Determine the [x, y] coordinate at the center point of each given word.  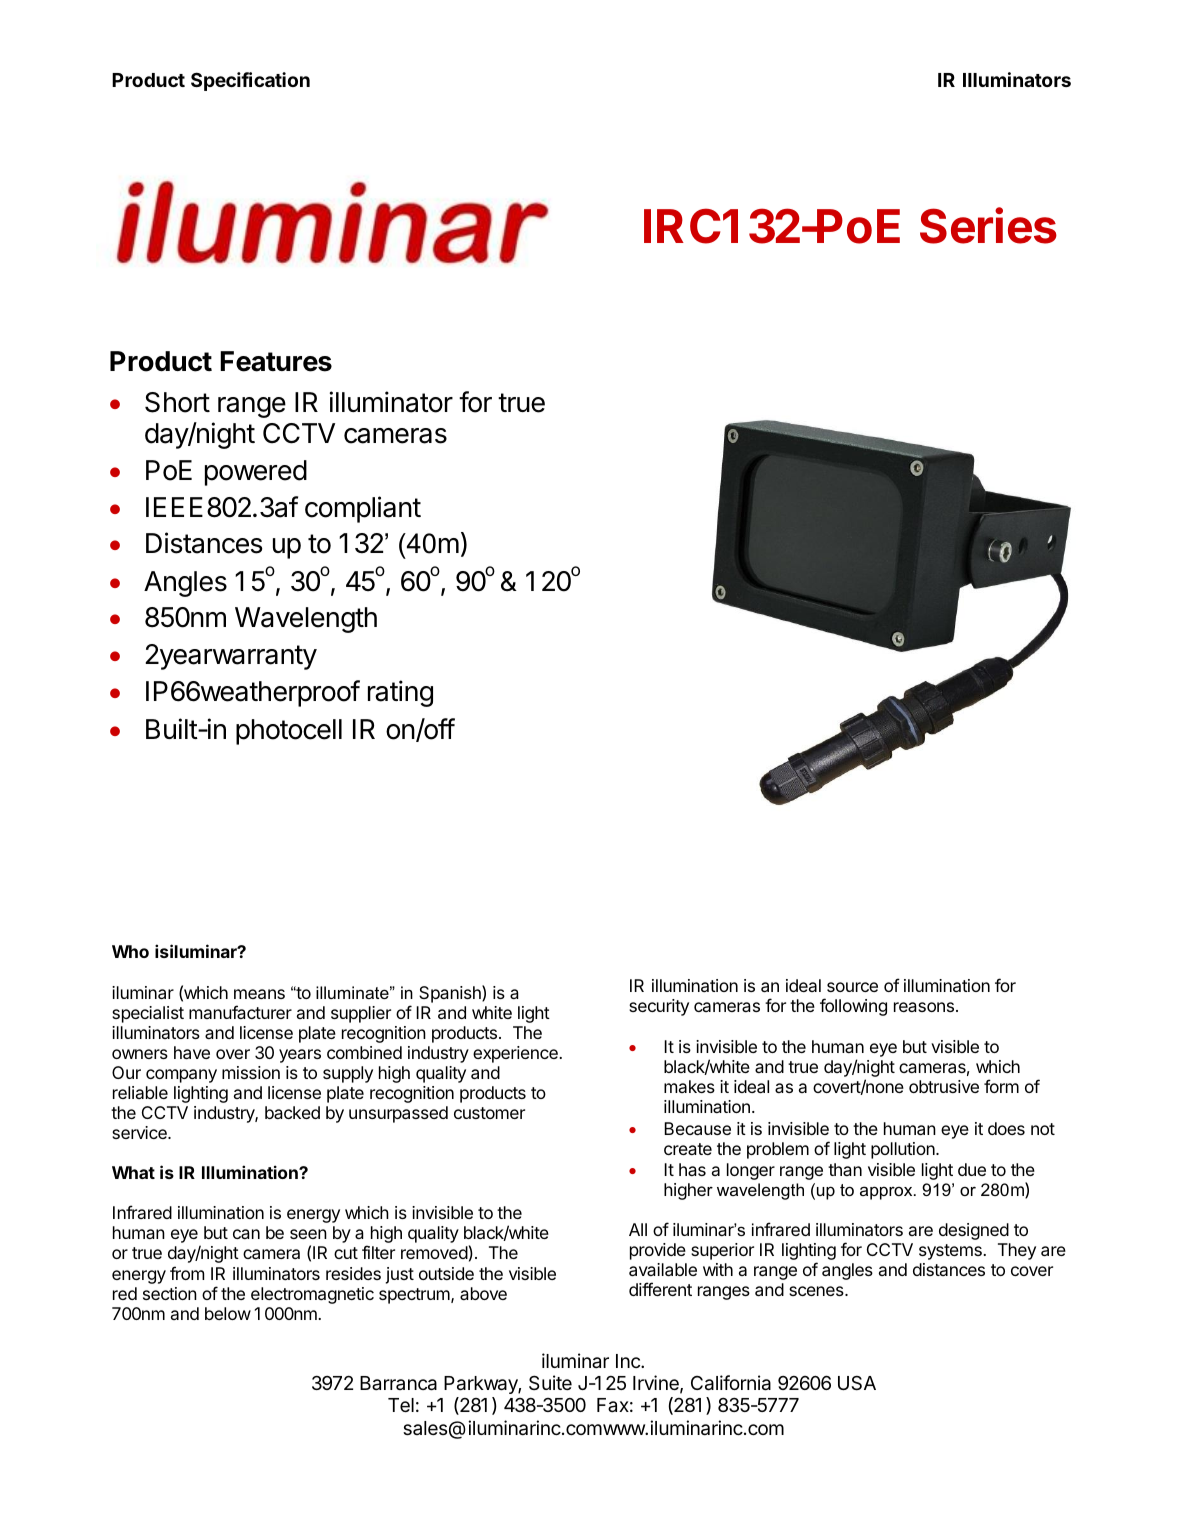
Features [276, 361]
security [659, 1007]
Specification [250, 81]
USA [857, 1383]
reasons [924, 1007]
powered [256, 473]
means [259, 994]
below [228, 1313]
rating [400, 693]
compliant [363, 509]
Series [988, 225]
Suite [550, 1382]
